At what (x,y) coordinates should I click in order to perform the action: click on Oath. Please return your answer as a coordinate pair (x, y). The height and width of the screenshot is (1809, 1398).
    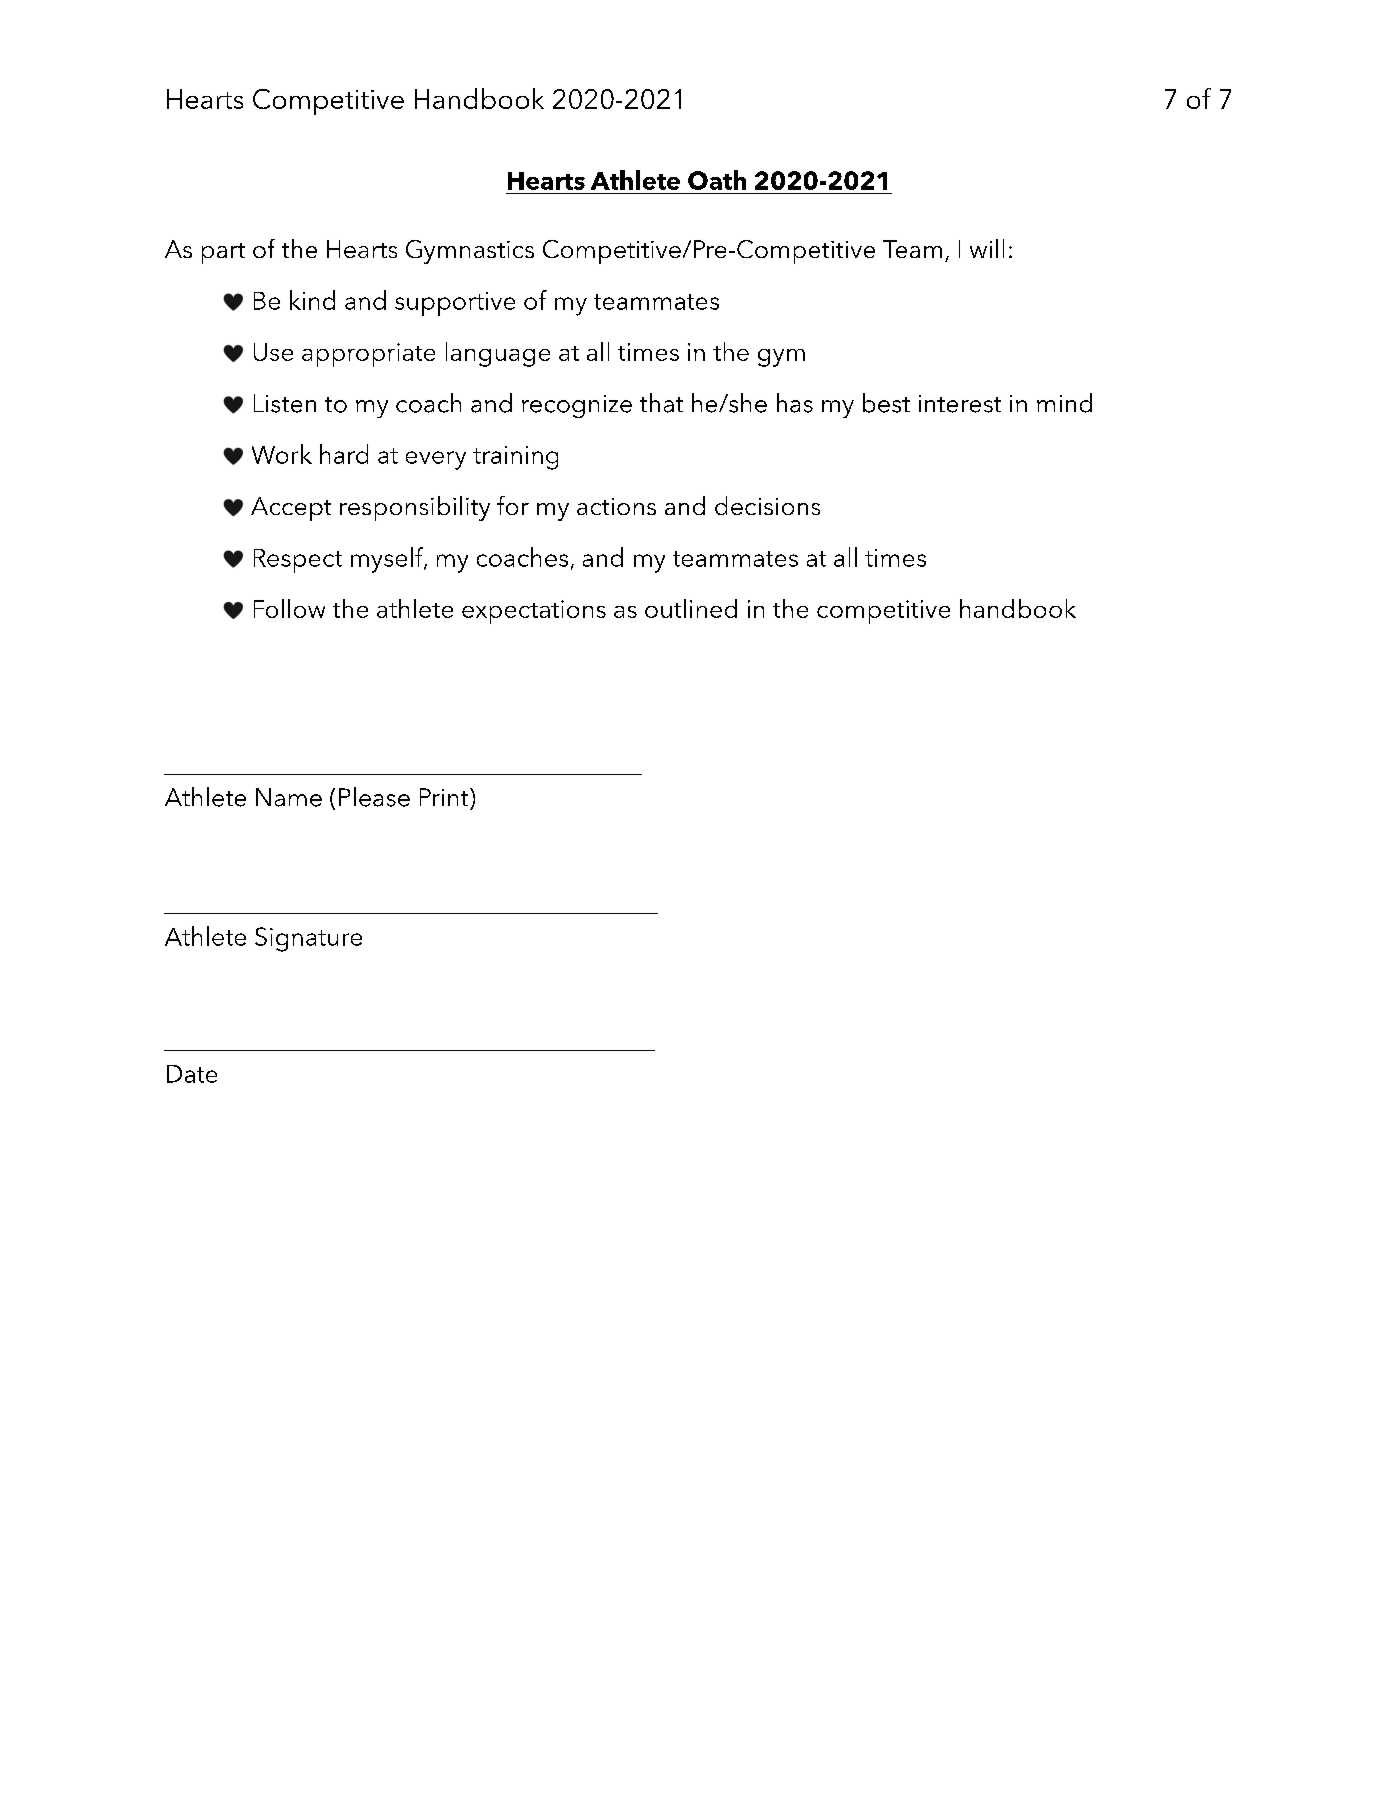
    Looking at the image, I should click on (717, 180).
